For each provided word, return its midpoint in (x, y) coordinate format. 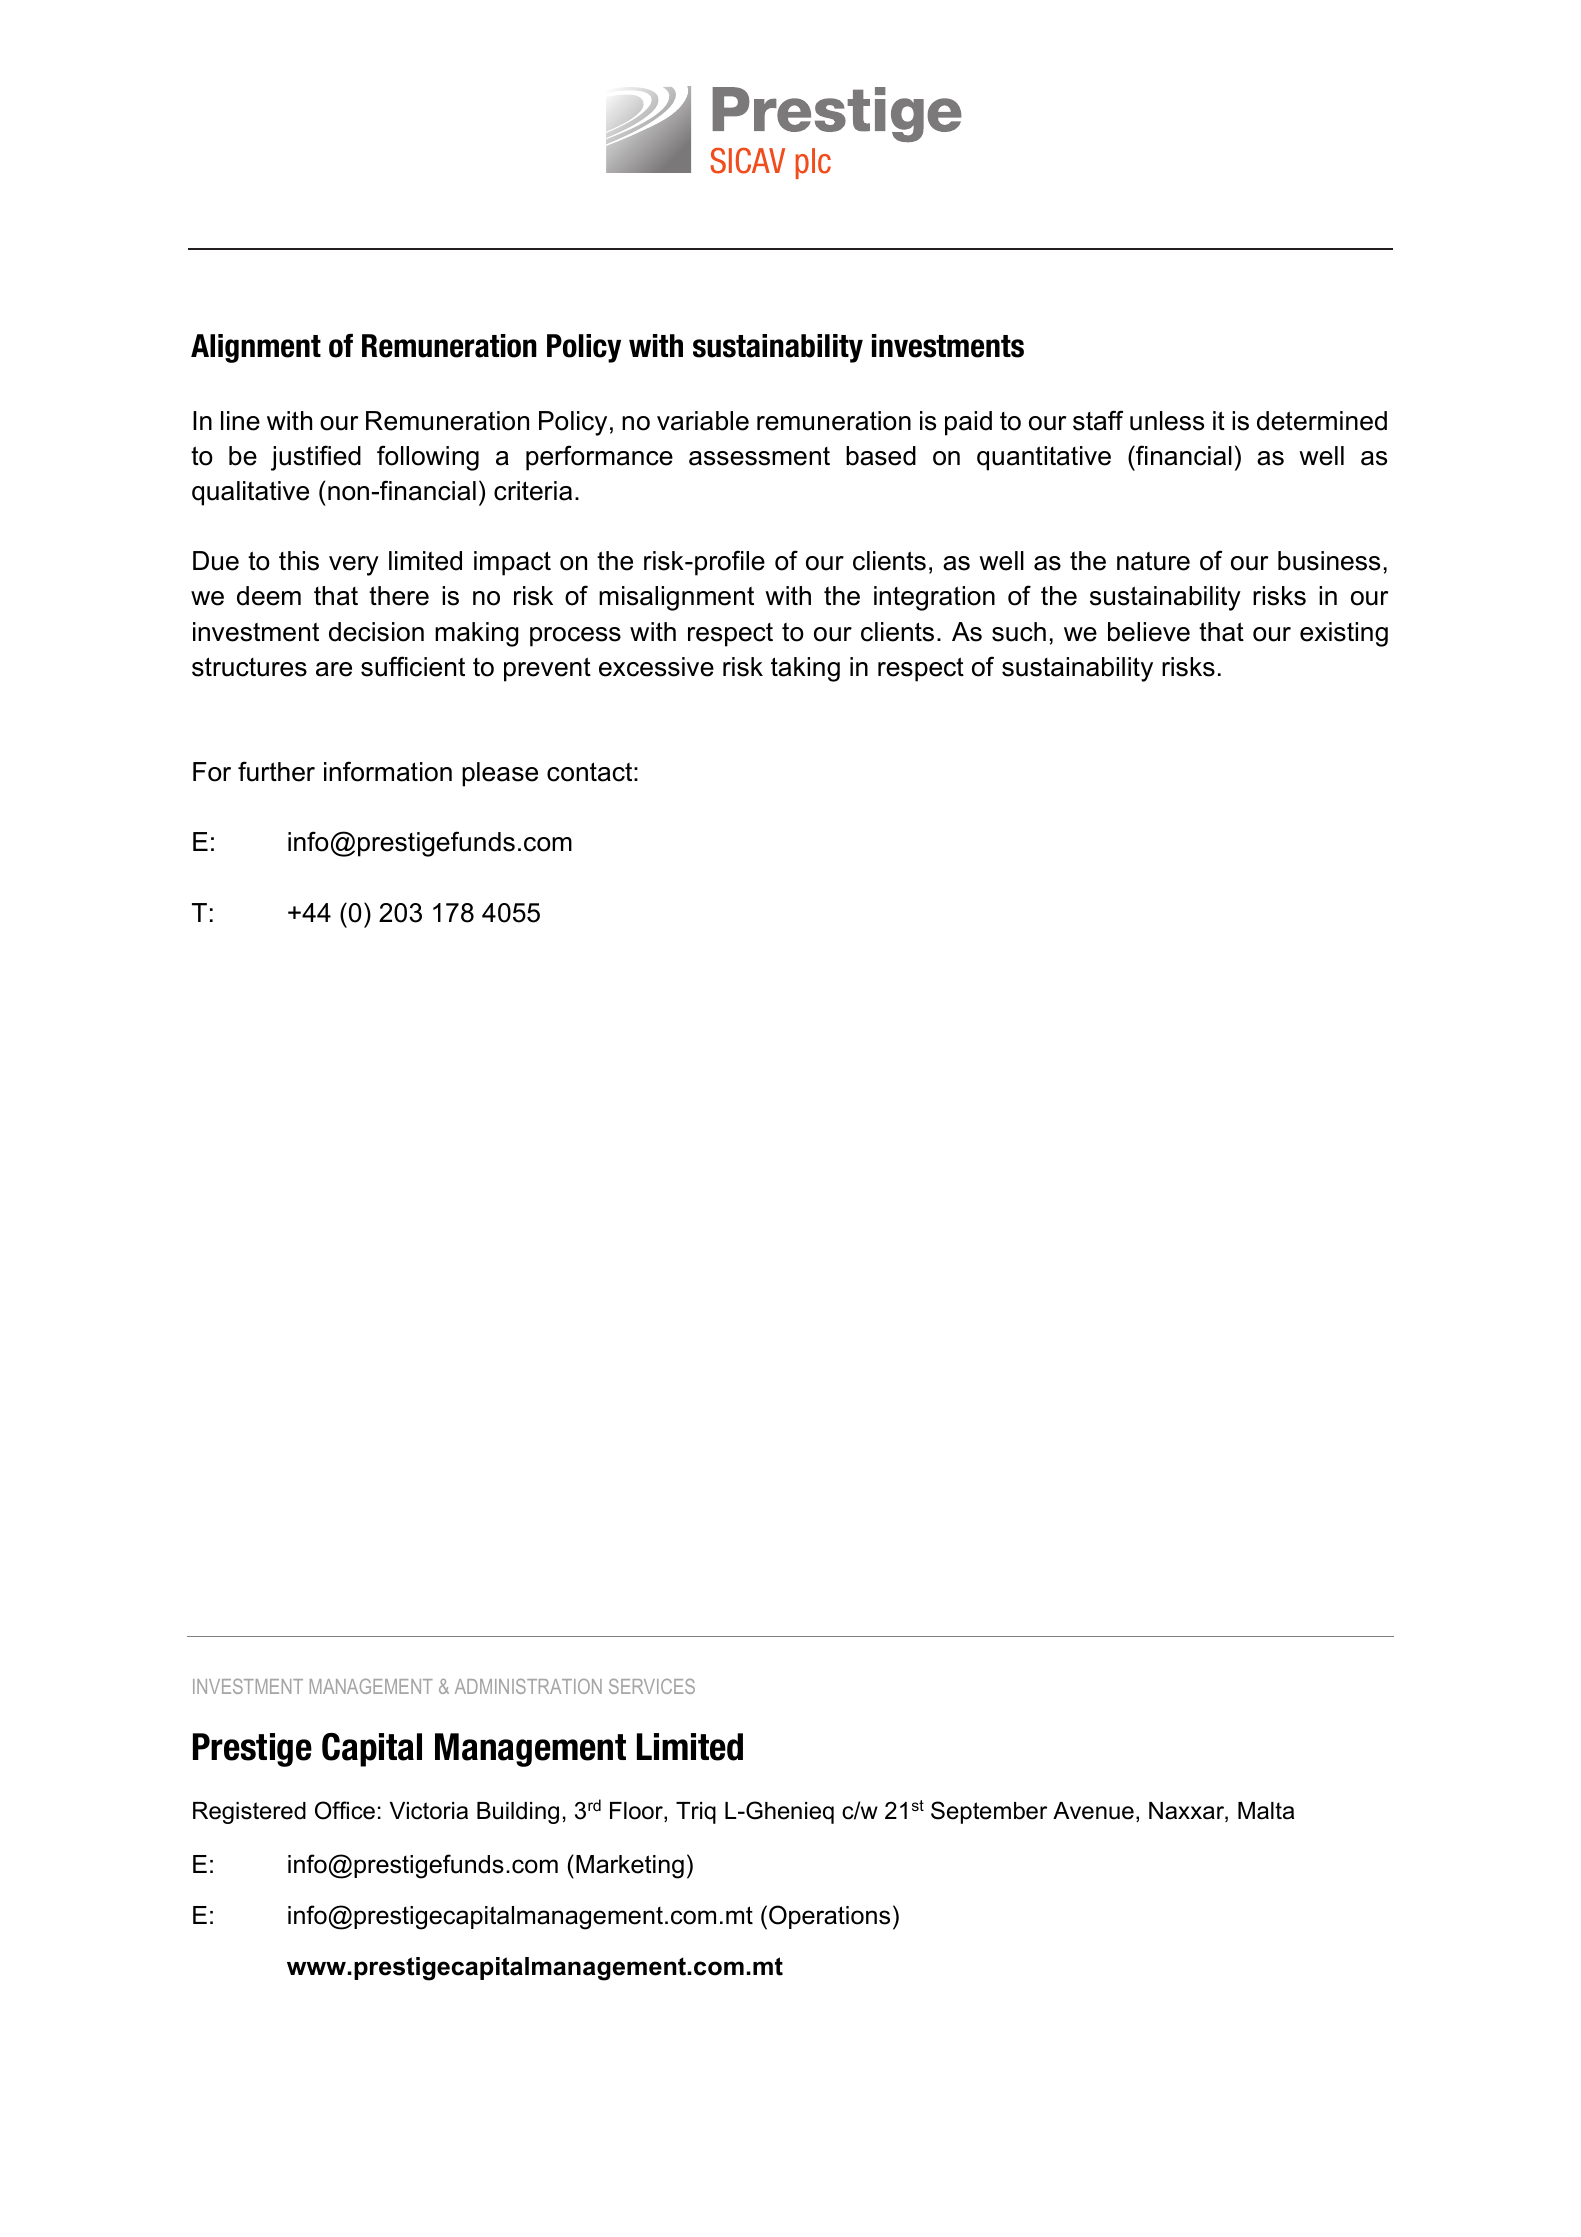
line (240, 421)
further (276, 771)
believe (1149, 632)
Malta (1266, 1811)
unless (1167, 421)
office (345, 1810)
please (500, 774)
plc (813, 163)
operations (829, 1917)
